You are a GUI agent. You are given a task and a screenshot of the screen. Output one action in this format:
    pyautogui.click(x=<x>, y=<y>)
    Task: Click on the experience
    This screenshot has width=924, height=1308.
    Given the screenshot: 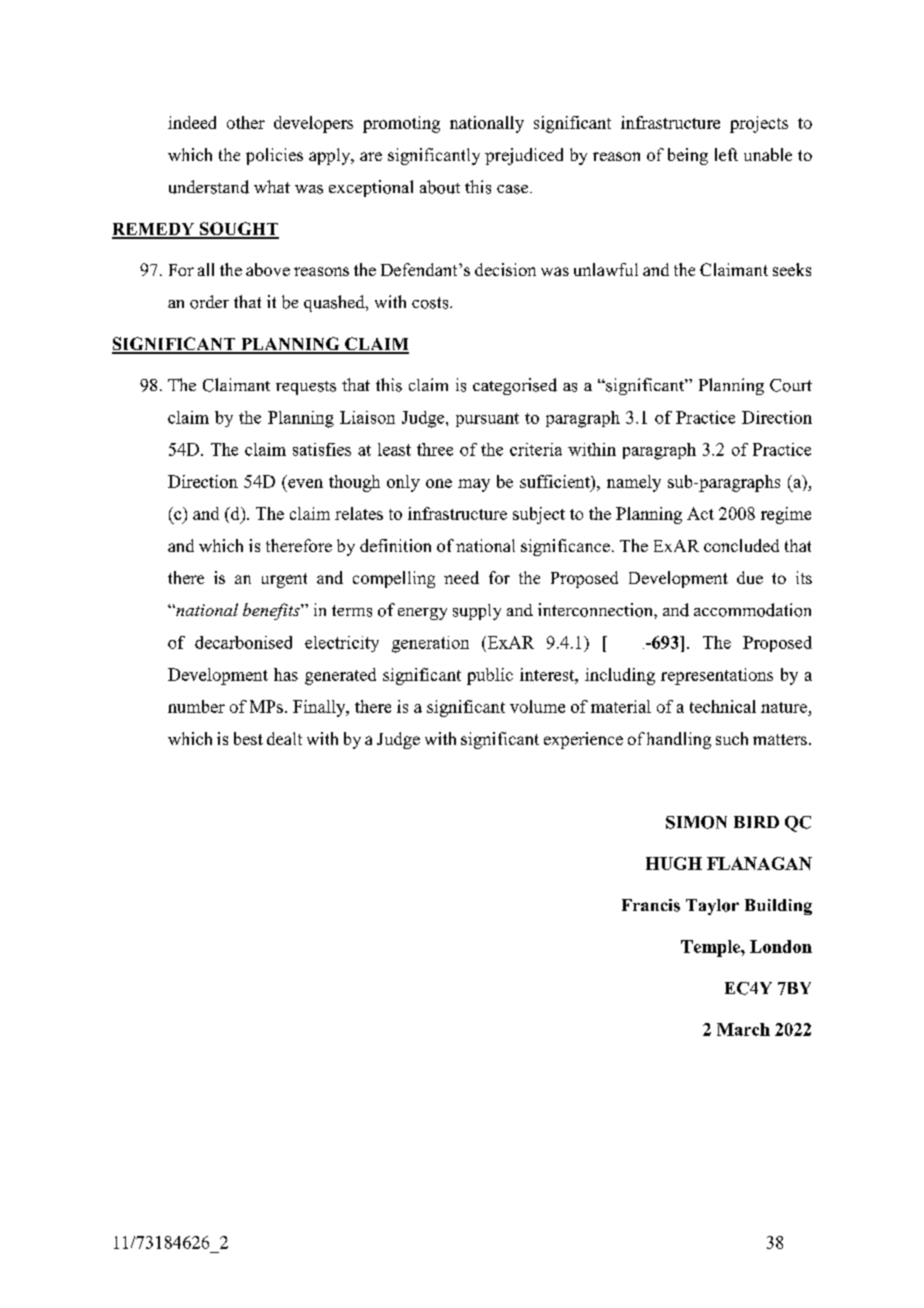 What is the action you would take?
    pyautogui.click(x=583, y=740)
